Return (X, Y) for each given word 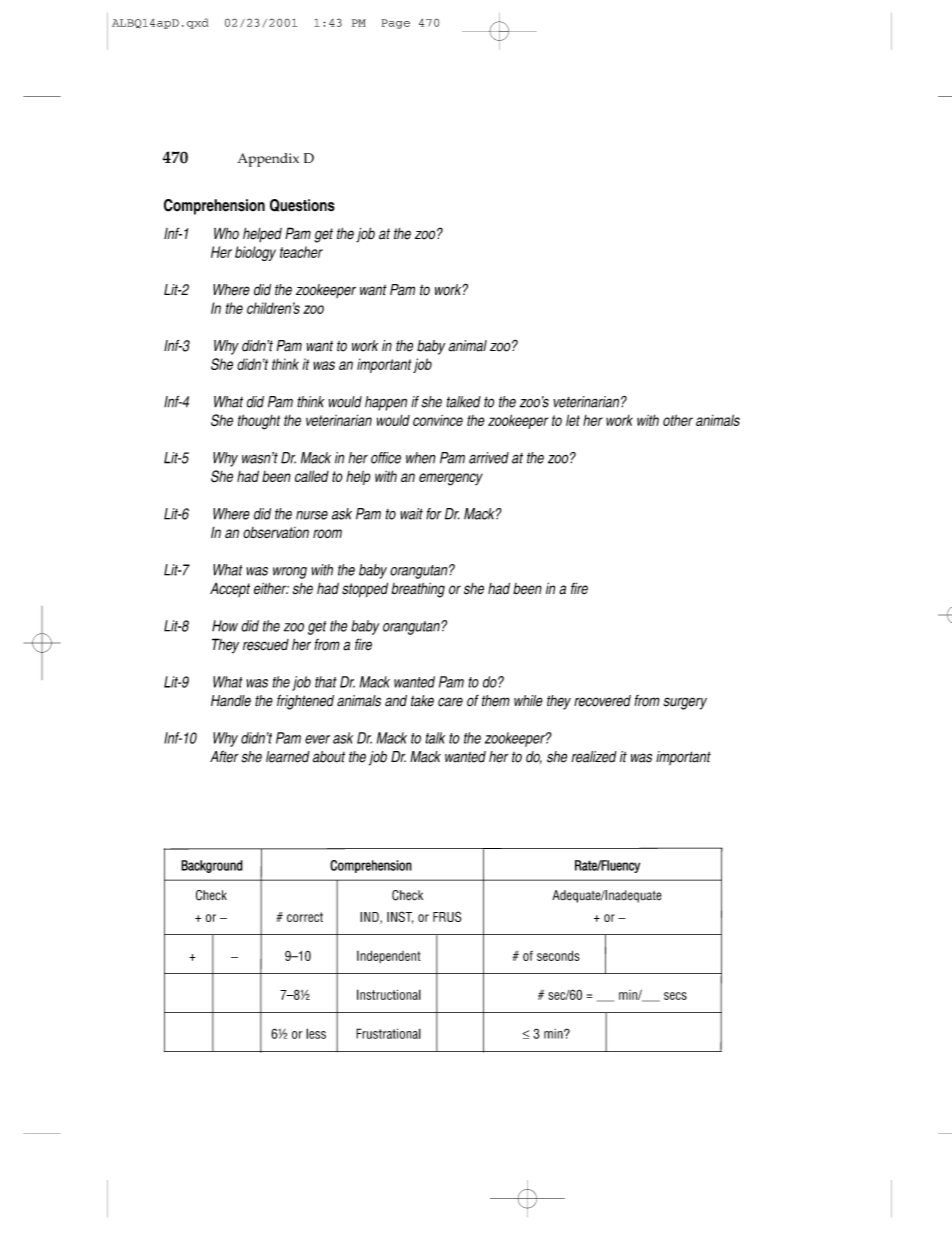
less (316, 1033)
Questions (302, 205)
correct (305, 917)
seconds (558, 955)
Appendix (268, 160)
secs (675, 996)
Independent (389, 956)
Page (395, 24)
